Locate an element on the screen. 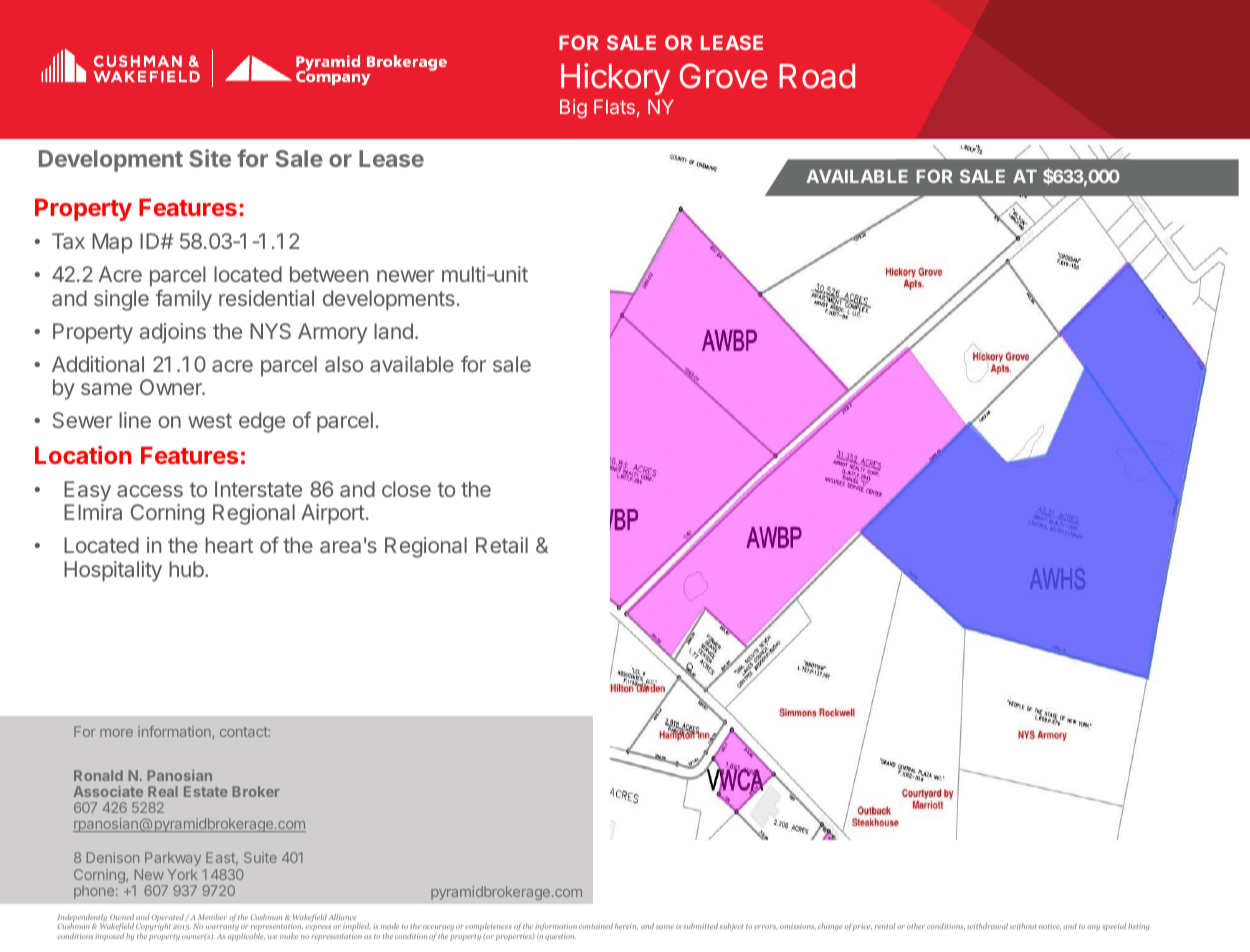  Site is located at coordinates (210, 158).
